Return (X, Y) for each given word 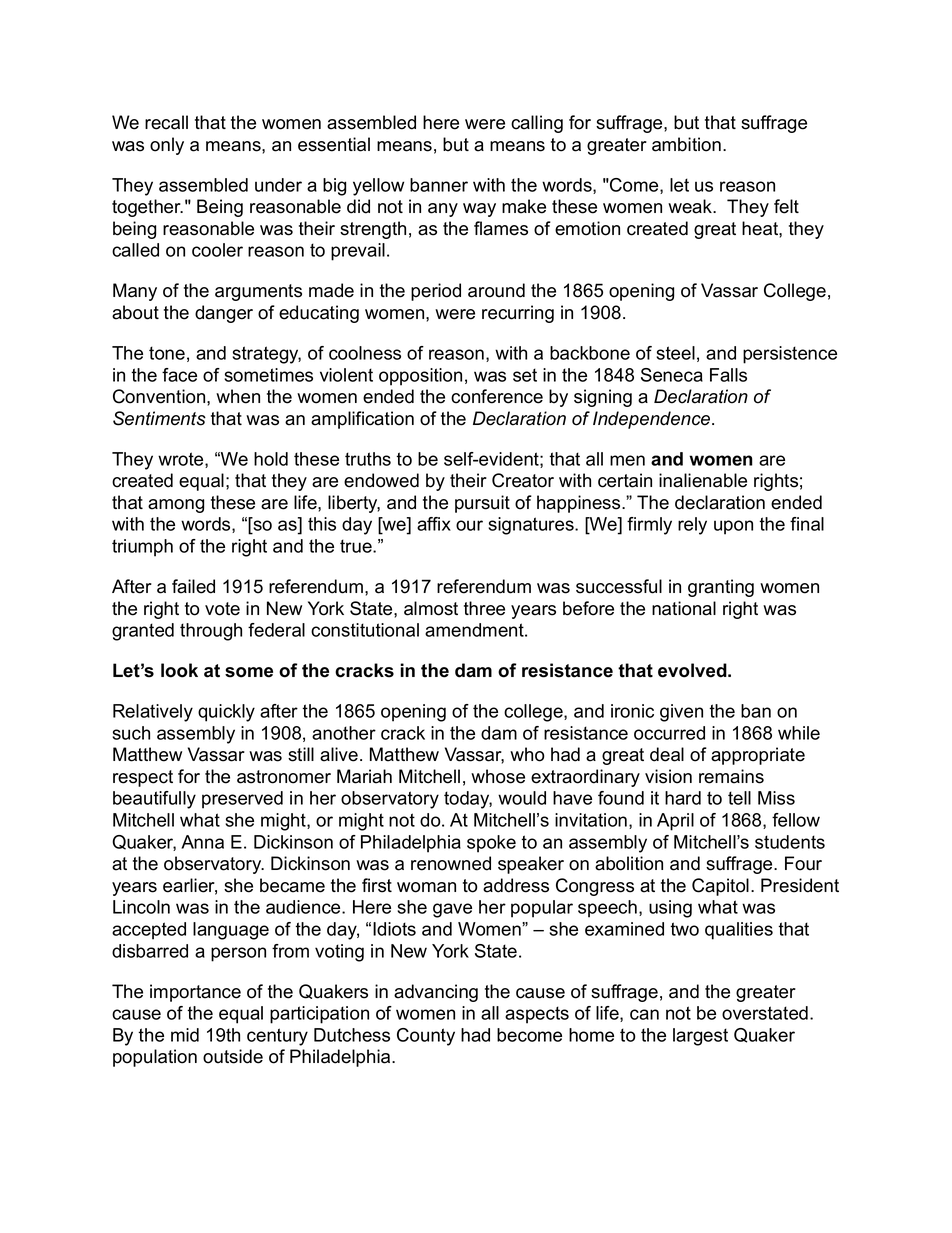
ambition (686, 144)
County (426, 1037)
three (484, 608)
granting (721, 588)
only (167, 146)
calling (537, 124)
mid (185, 1035)
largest (700, 1037)
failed (193, 586)
